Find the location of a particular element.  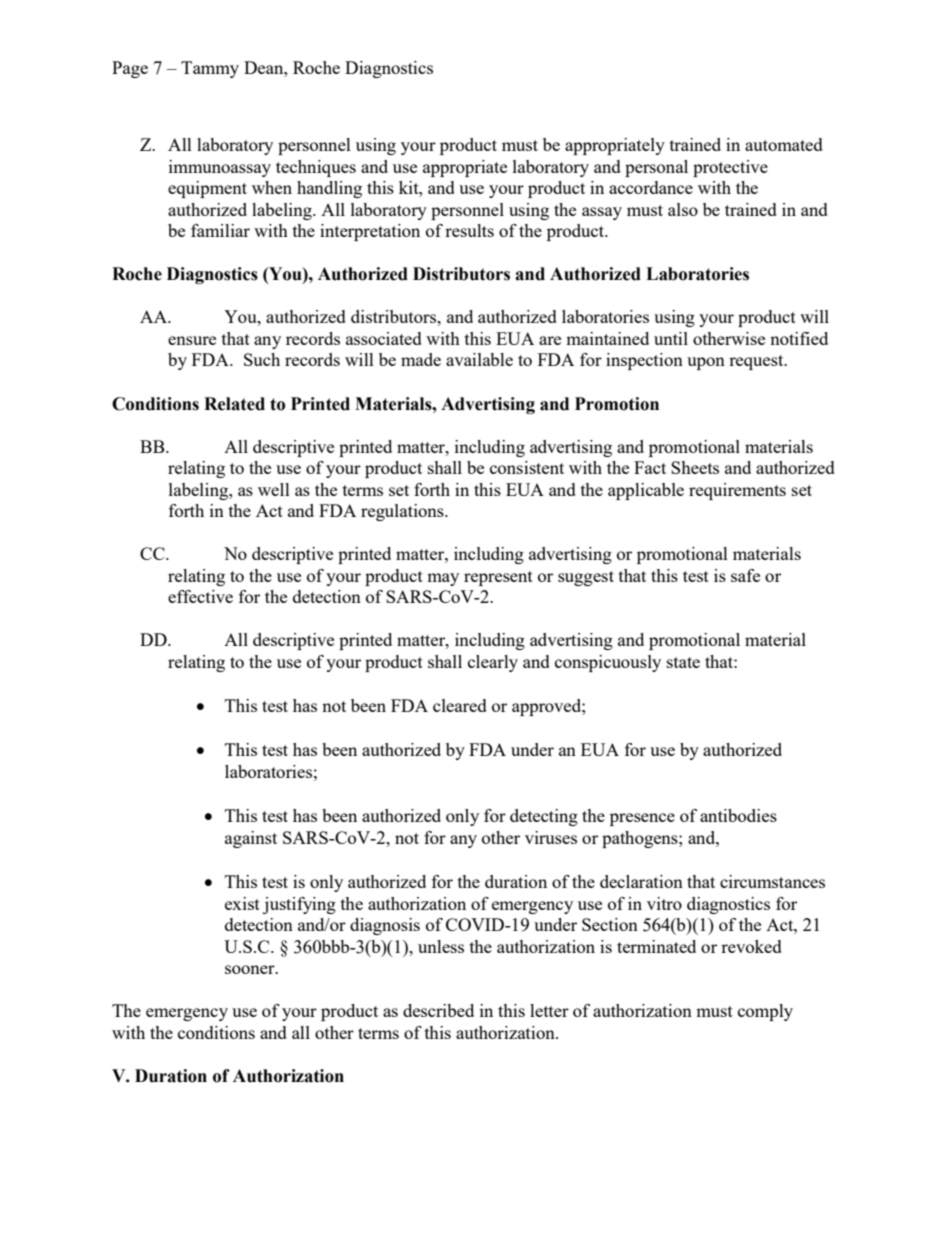

upon is located at coordinates (706, 363).
